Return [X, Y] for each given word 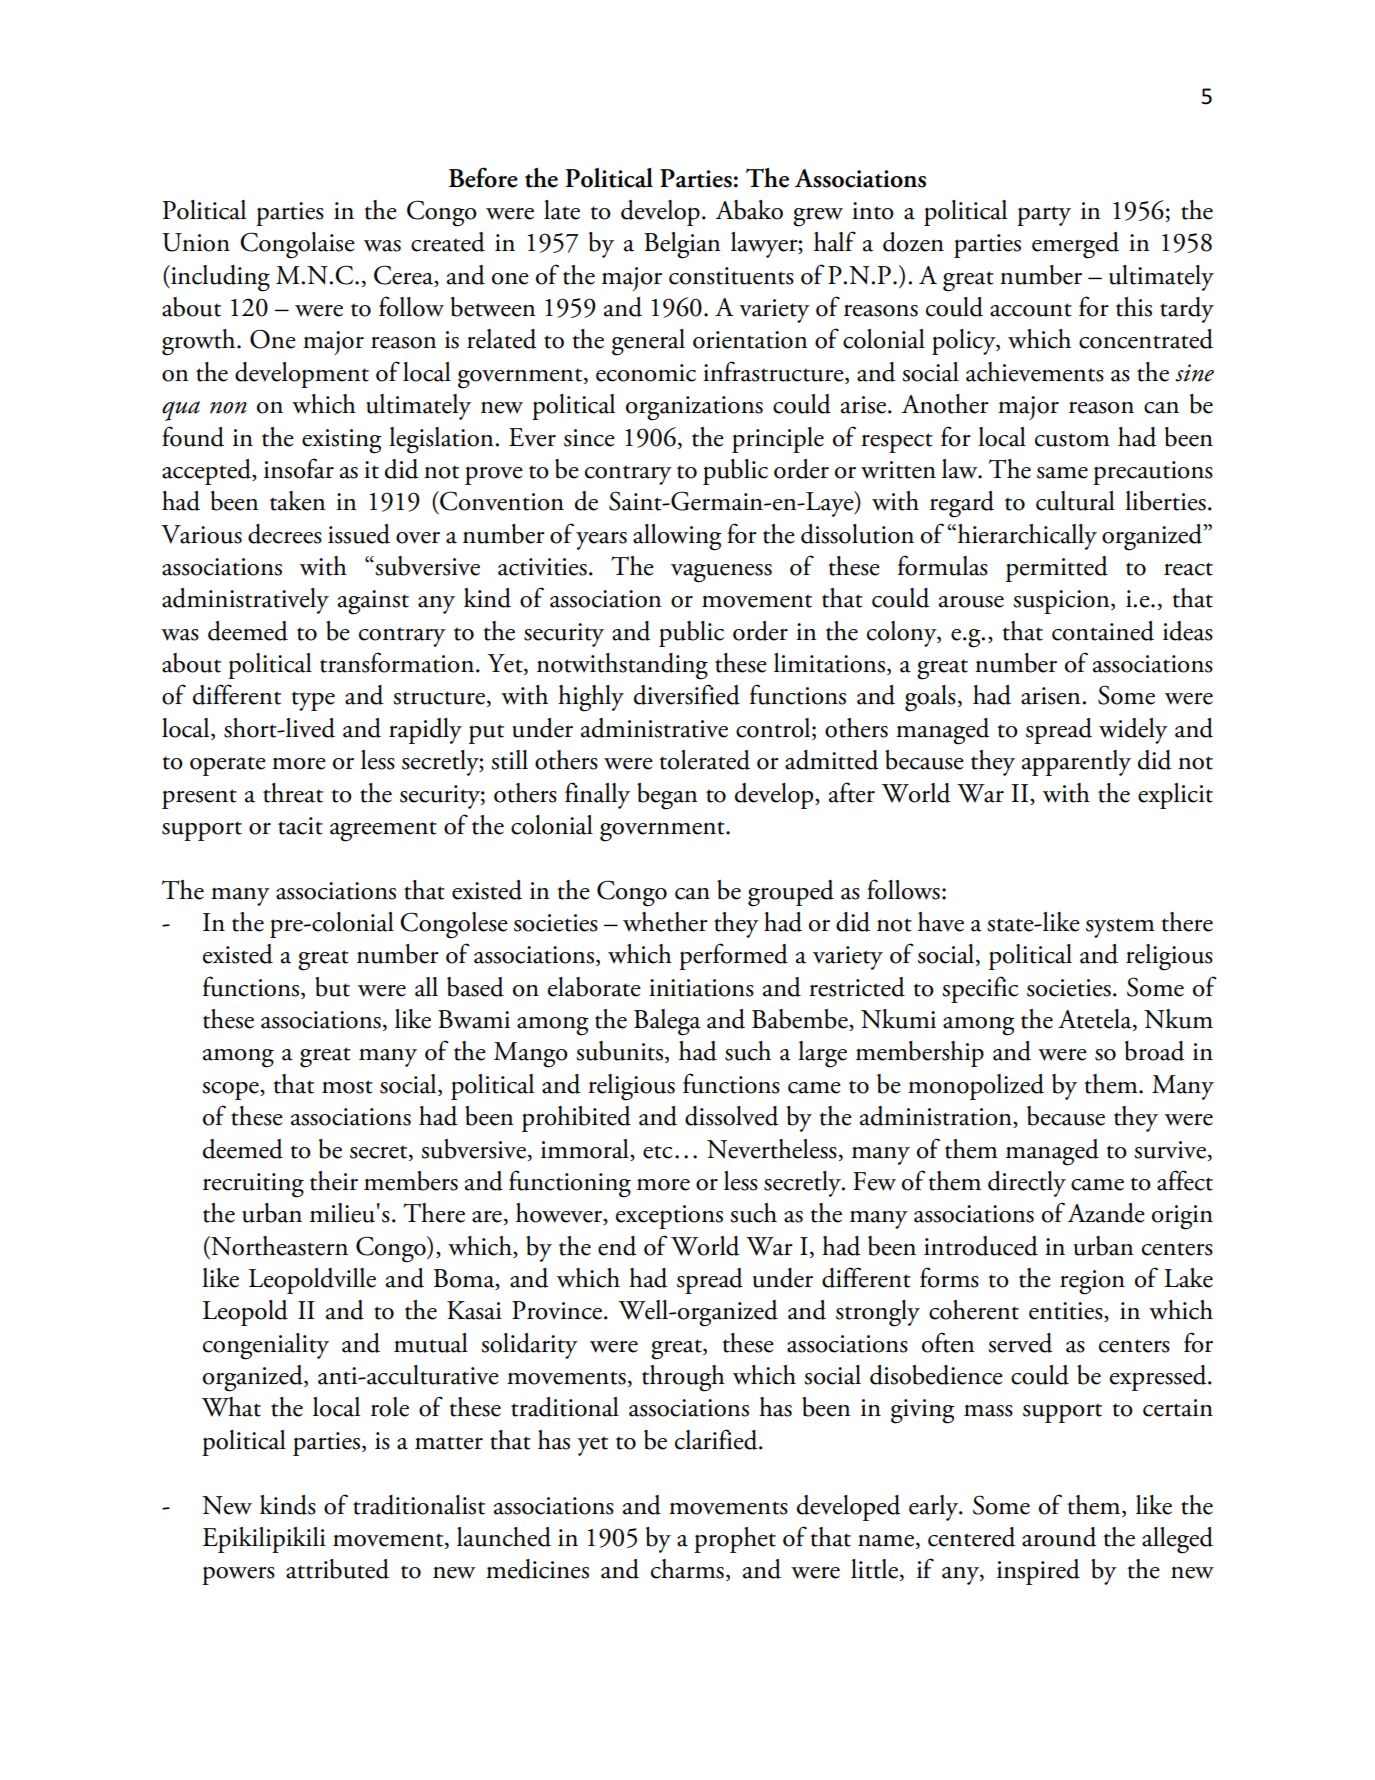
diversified [687, 694]
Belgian [682, 245]
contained [1103, 631]
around [1059, 1537]
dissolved [731, 1116]
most [347, 1087]
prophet [735, 1540]
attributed [337, 1569]
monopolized [976, 1087]
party [1044, 216]
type [313, 701]
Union [196, 242]
